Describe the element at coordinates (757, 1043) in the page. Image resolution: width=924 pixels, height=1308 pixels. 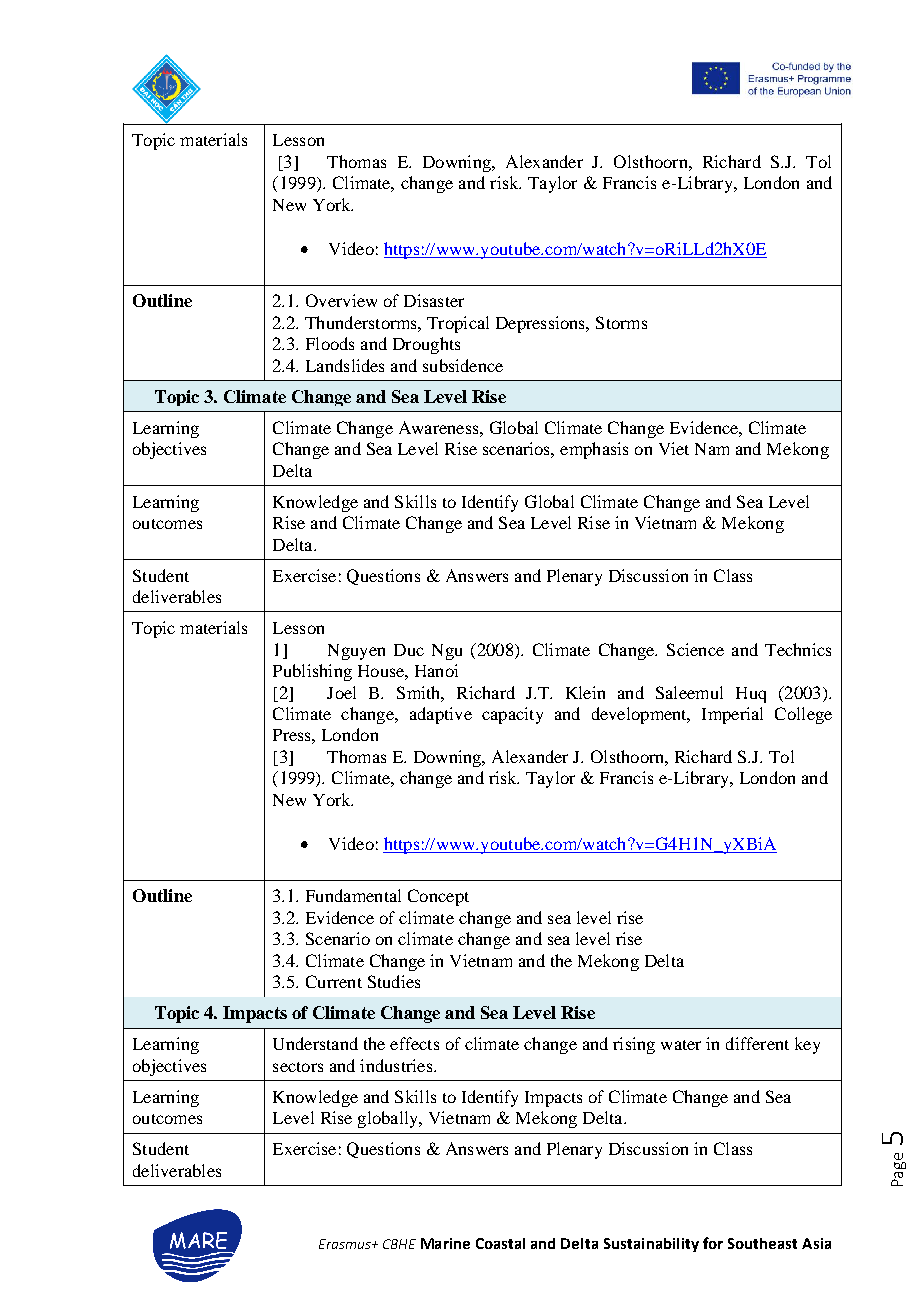
I see `different` at that location.
